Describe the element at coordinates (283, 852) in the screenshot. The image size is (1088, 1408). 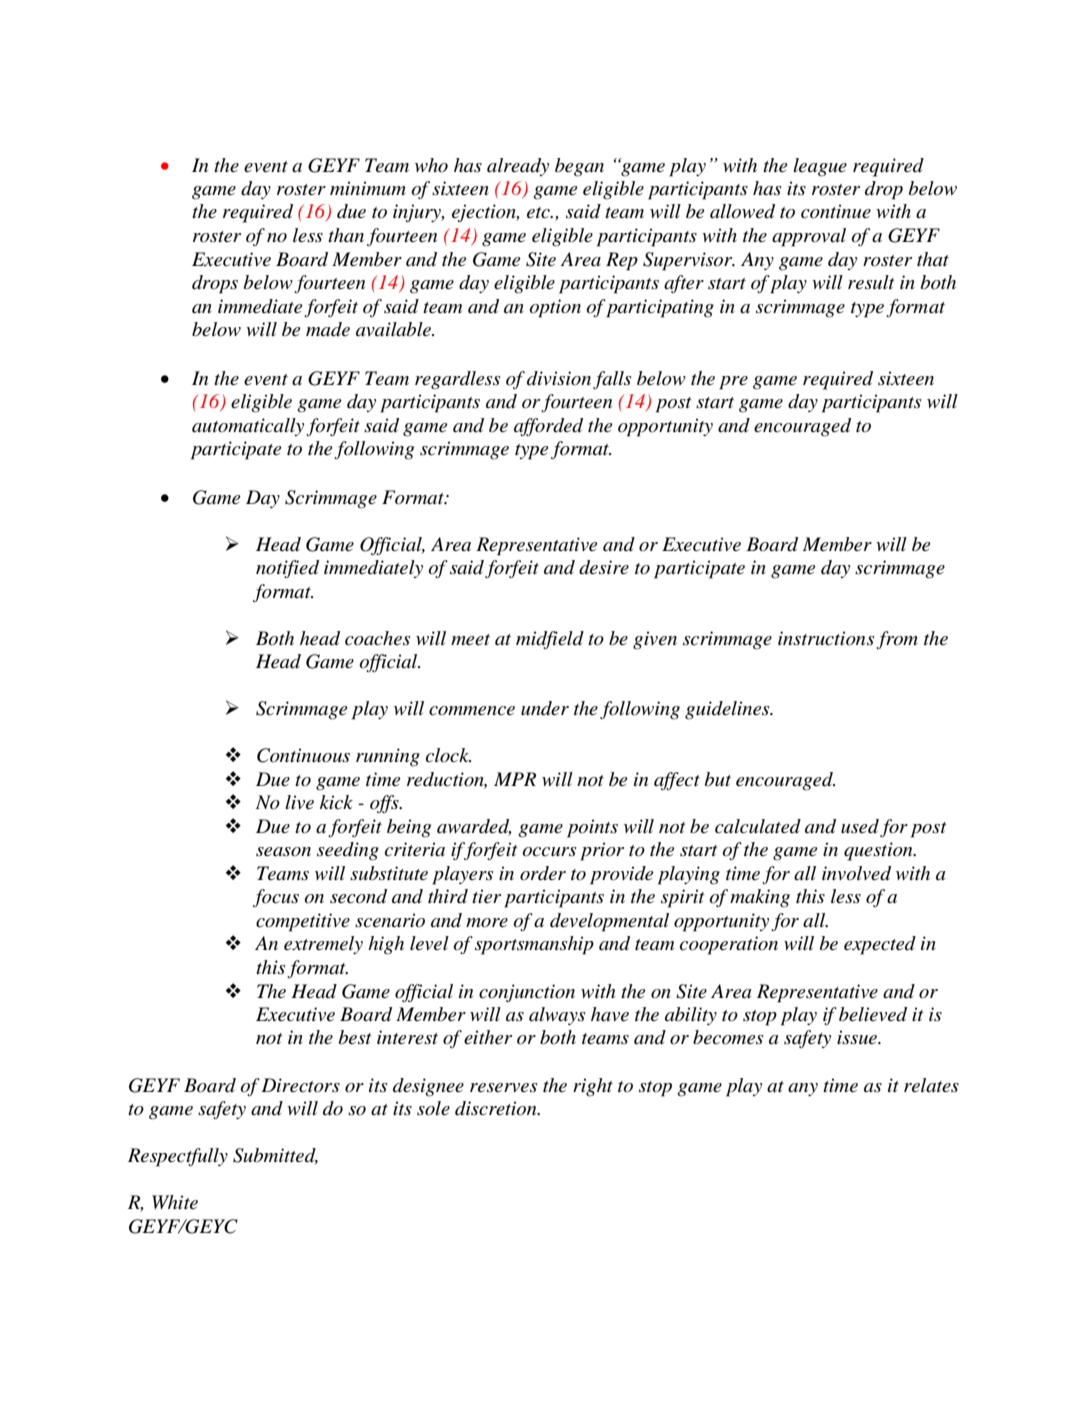
I see `season` at that location.
